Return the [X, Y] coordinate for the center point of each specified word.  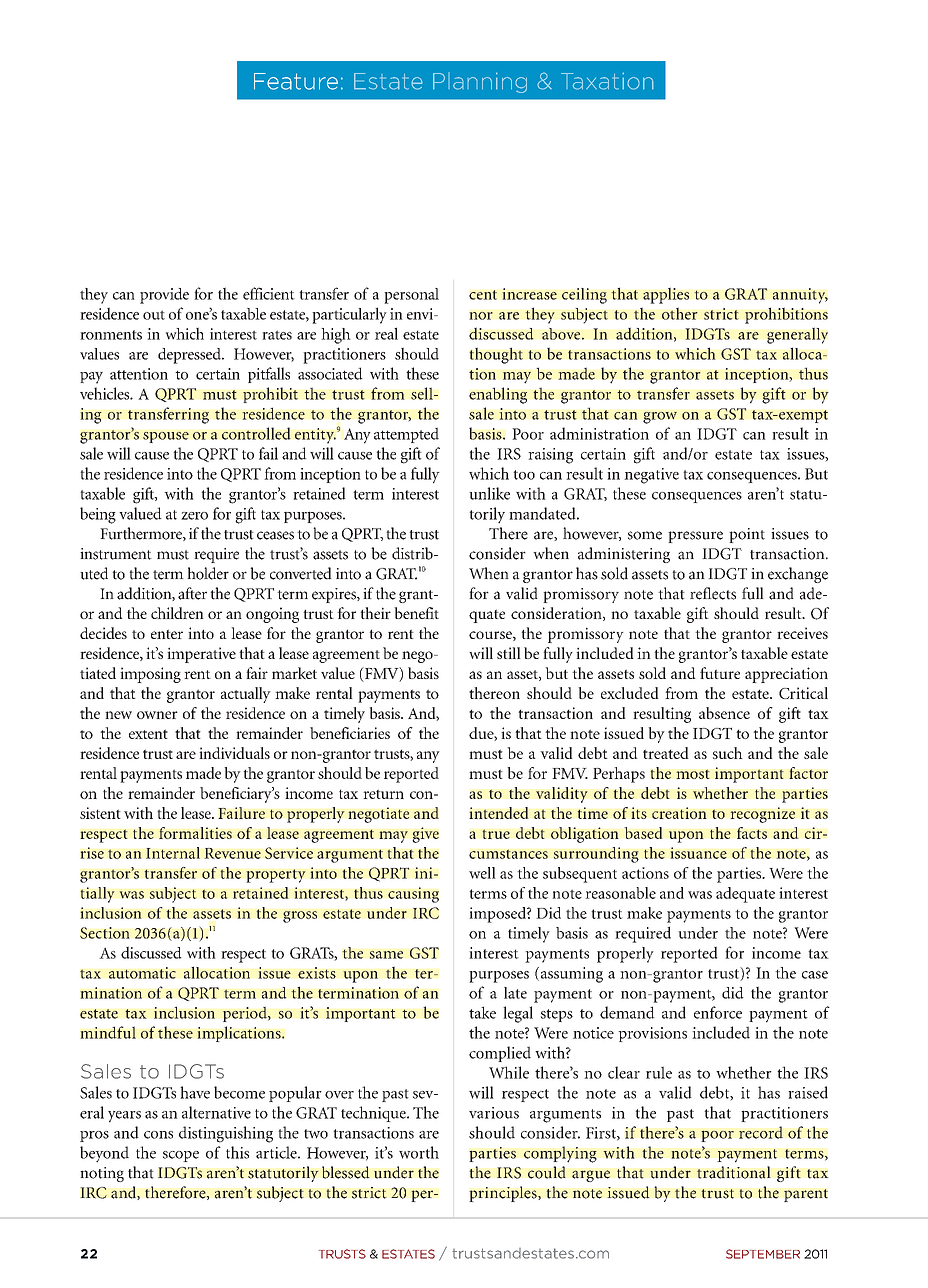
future [720, 673]
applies [666, 295]
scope [181, 1156]
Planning [480, 83]
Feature [296, 81]
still [509, 653]
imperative [201, 655]
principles [504, 1194]
